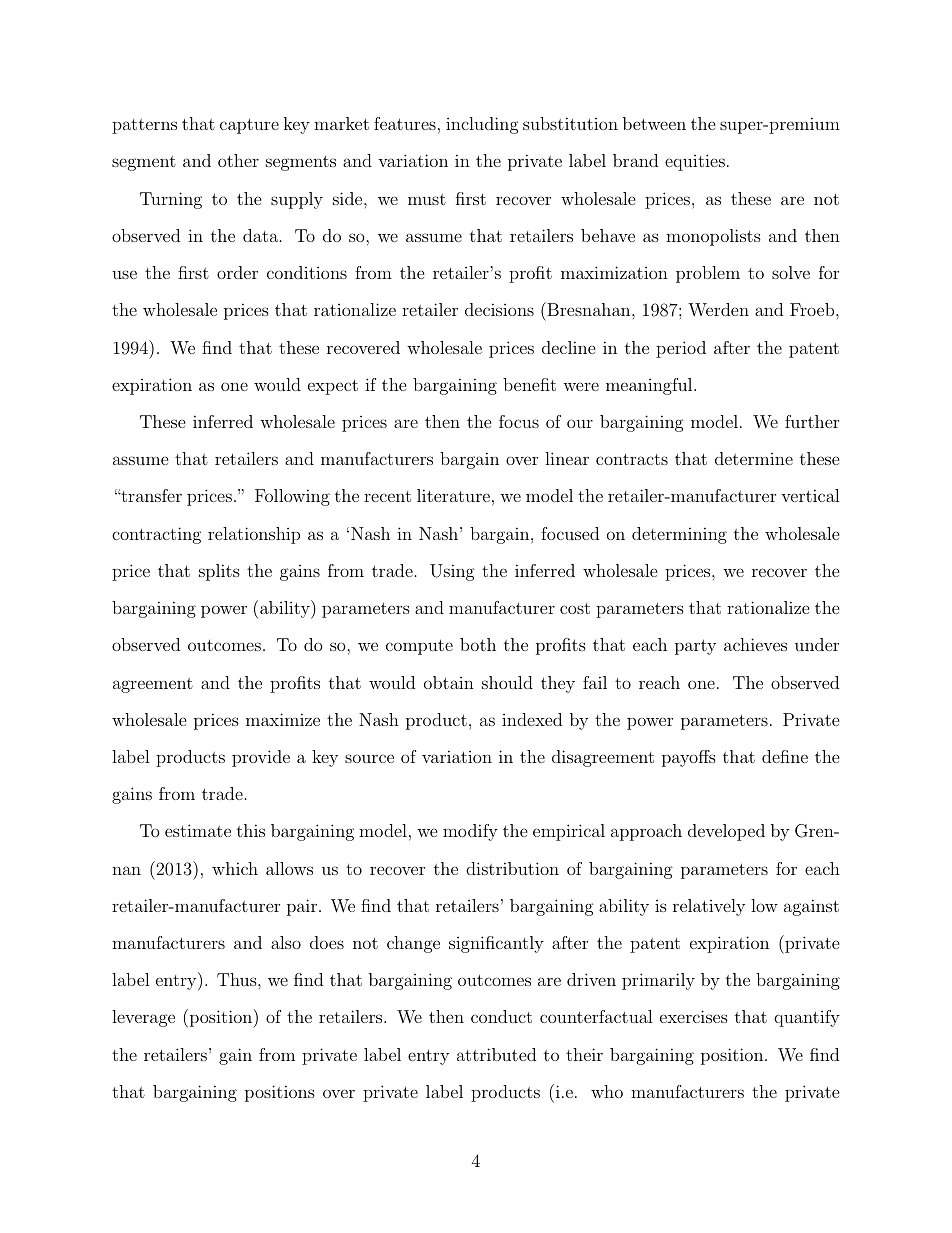 This screenshot has width=952, height=1233. Describe the element at coordinates (238, 979) in the screenshot. I see `Thus` at that location.
